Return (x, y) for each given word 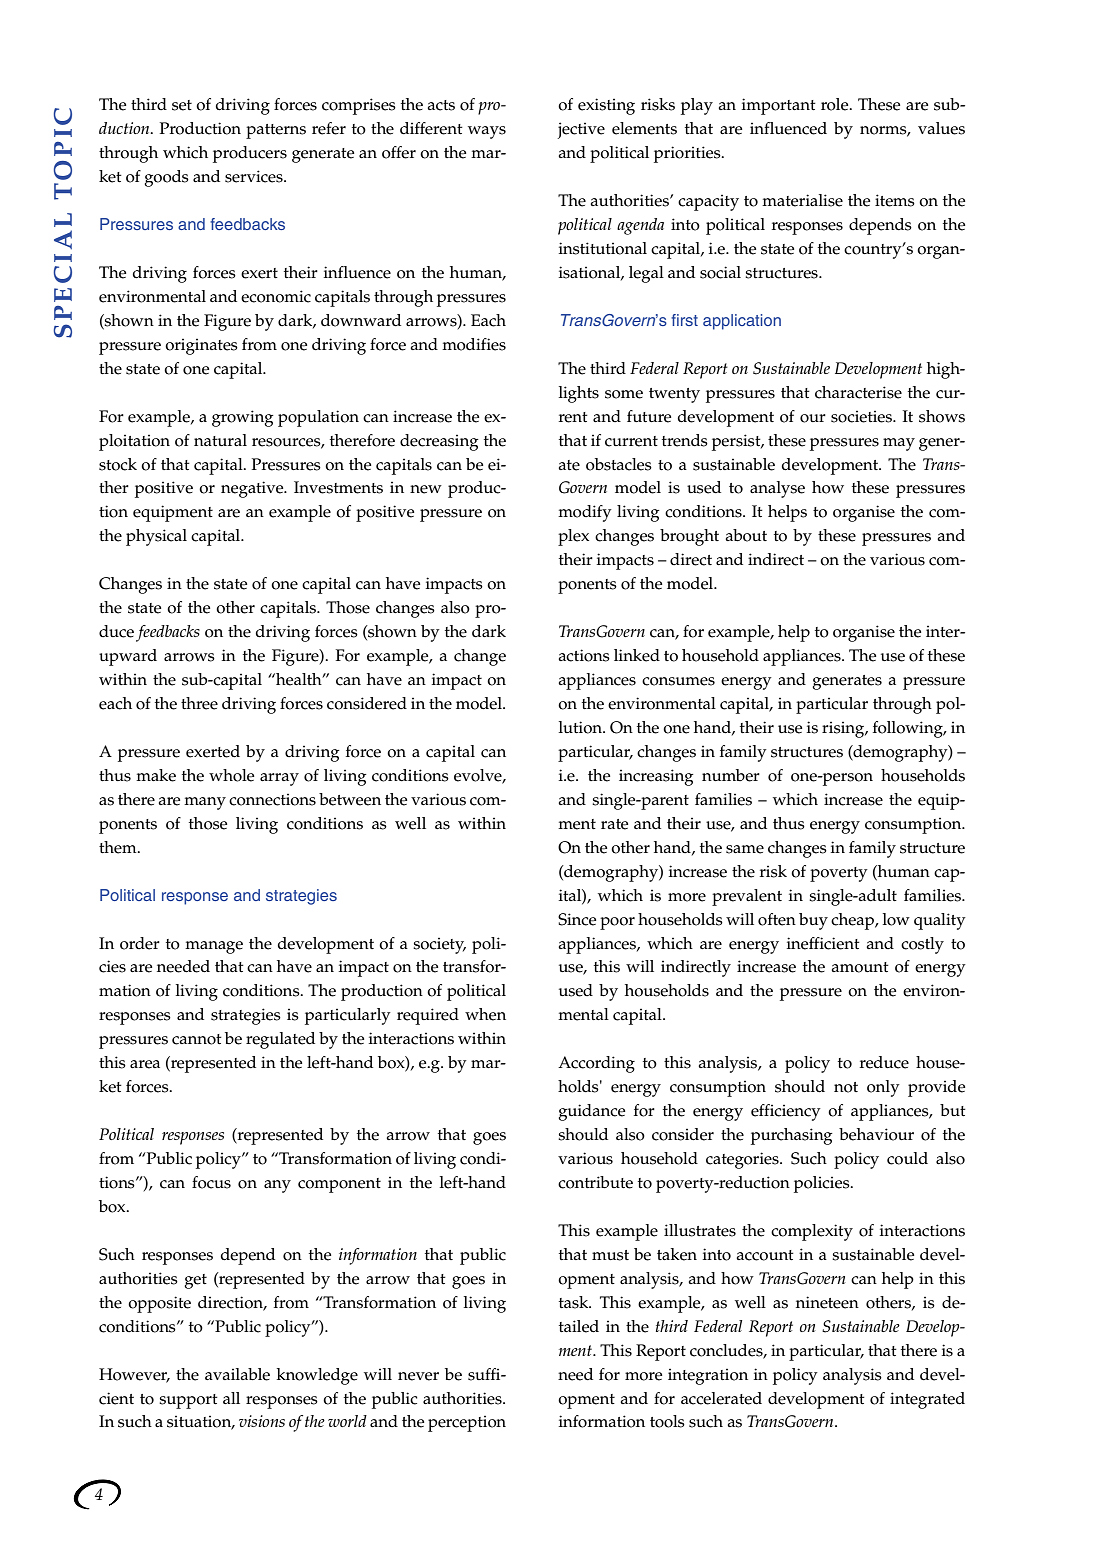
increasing (656, 777)
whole (231, 775)
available (237, 1374)
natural (220, 440)
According (596, 1064)
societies (863, 417)
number (731, 775)
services (255, 176)
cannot (197, 1039)
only (883, 1088)
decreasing (439, 442)
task (575, 1302)
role (836, 104)
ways (487, 132)
